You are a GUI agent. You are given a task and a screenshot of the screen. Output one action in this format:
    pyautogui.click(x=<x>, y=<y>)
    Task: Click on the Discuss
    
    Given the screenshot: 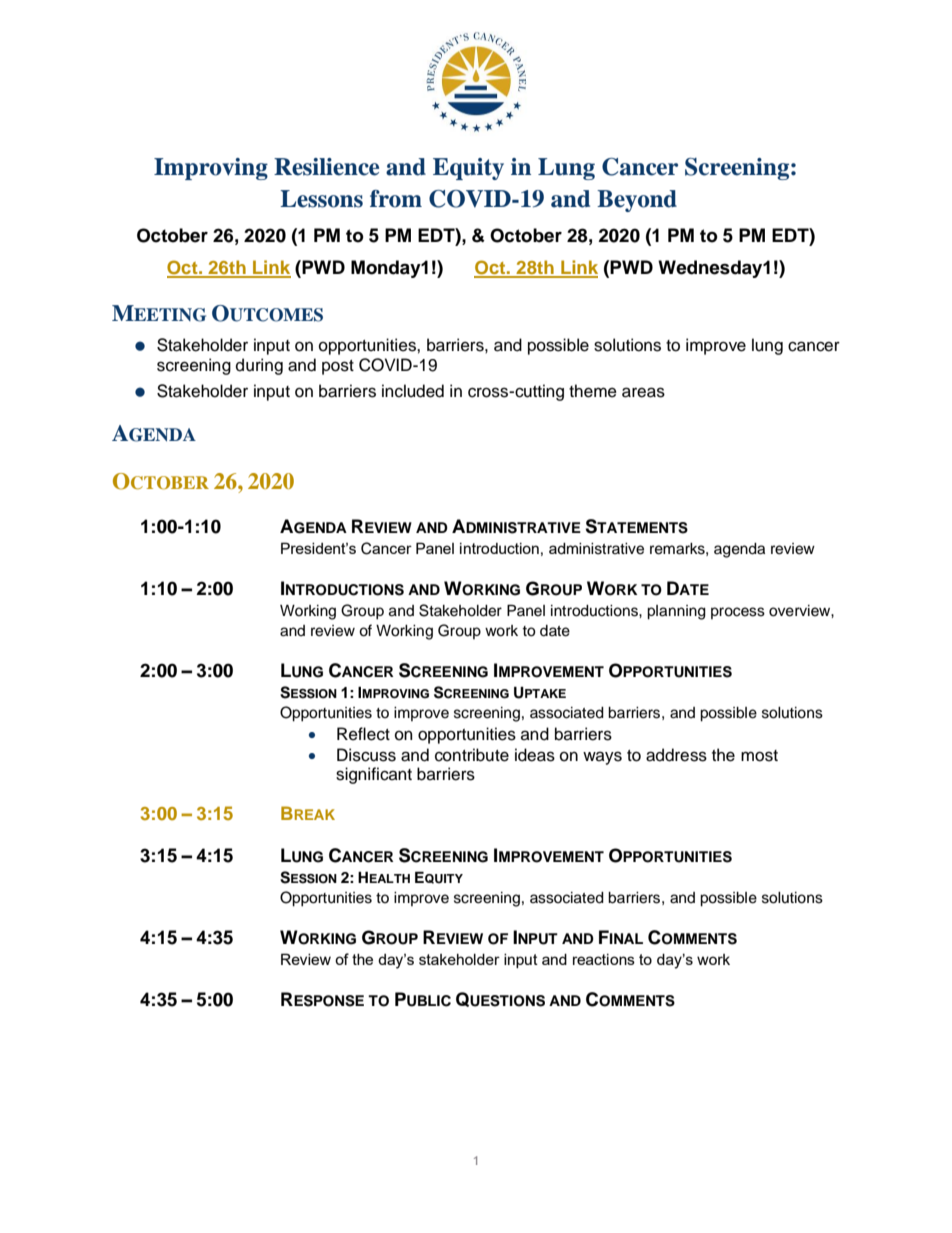 What is the action you would take?
    pyautogui.click(x=366, y=755)
